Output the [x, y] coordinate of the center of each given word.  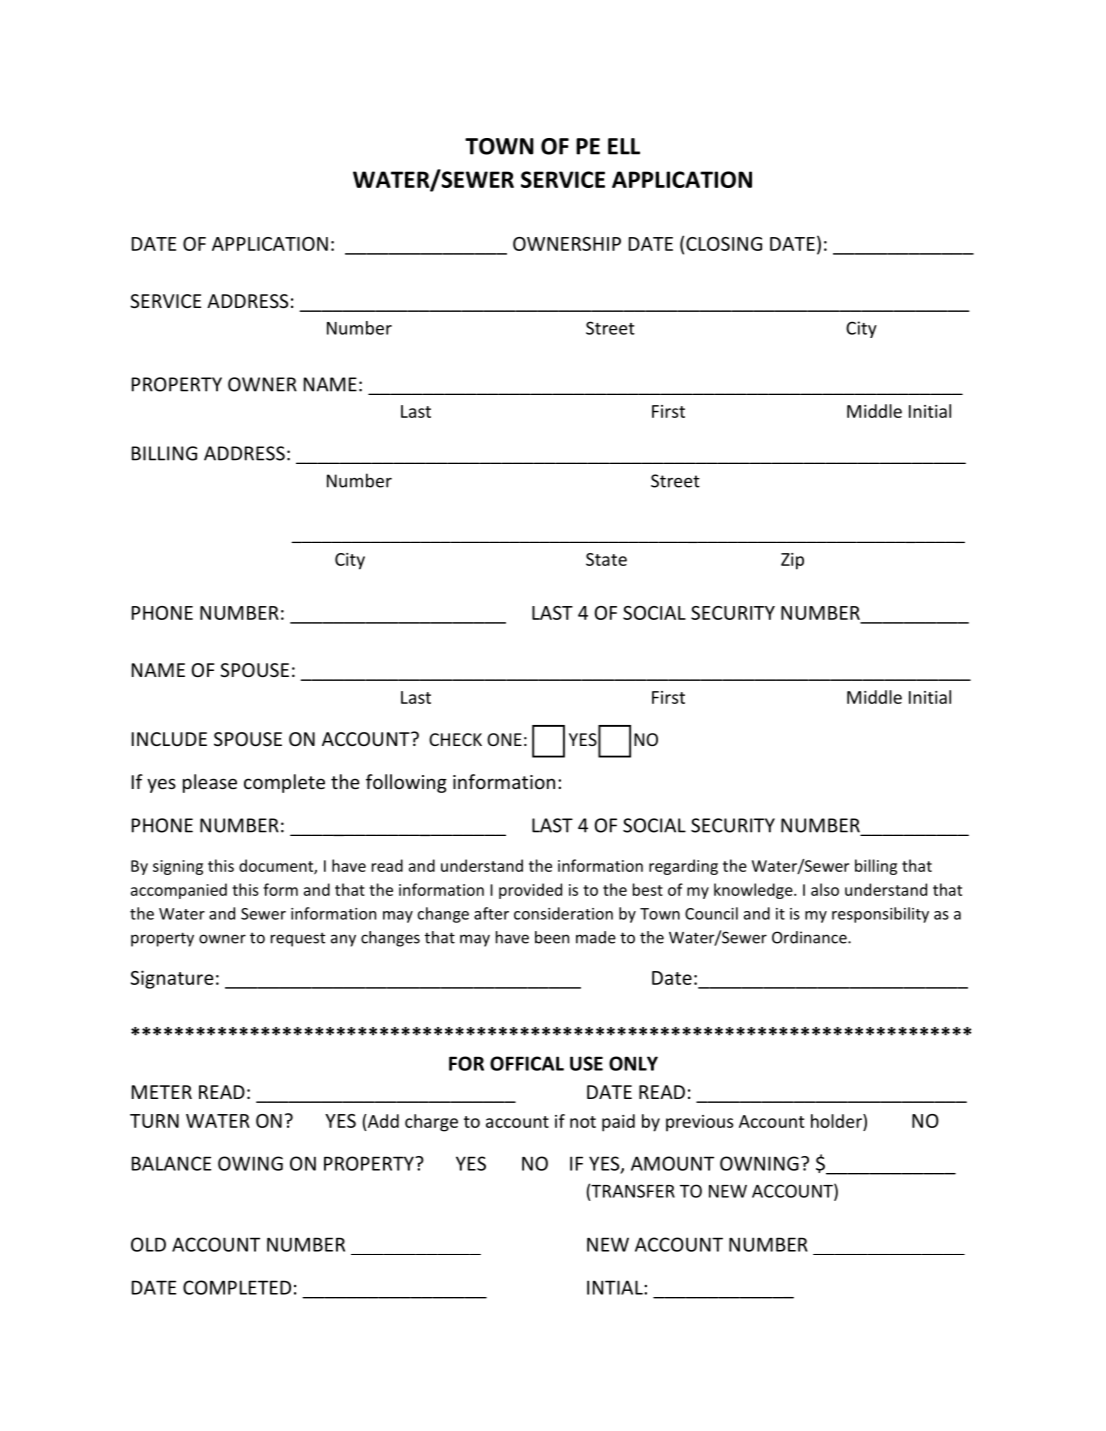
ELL [624, 146]
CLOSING [724, 244]
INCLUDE [169, 739]
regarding [683, 867]
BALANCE [171, 1163]
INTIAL [616, 1287]
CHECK [455, 739]
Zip [792, 561]
